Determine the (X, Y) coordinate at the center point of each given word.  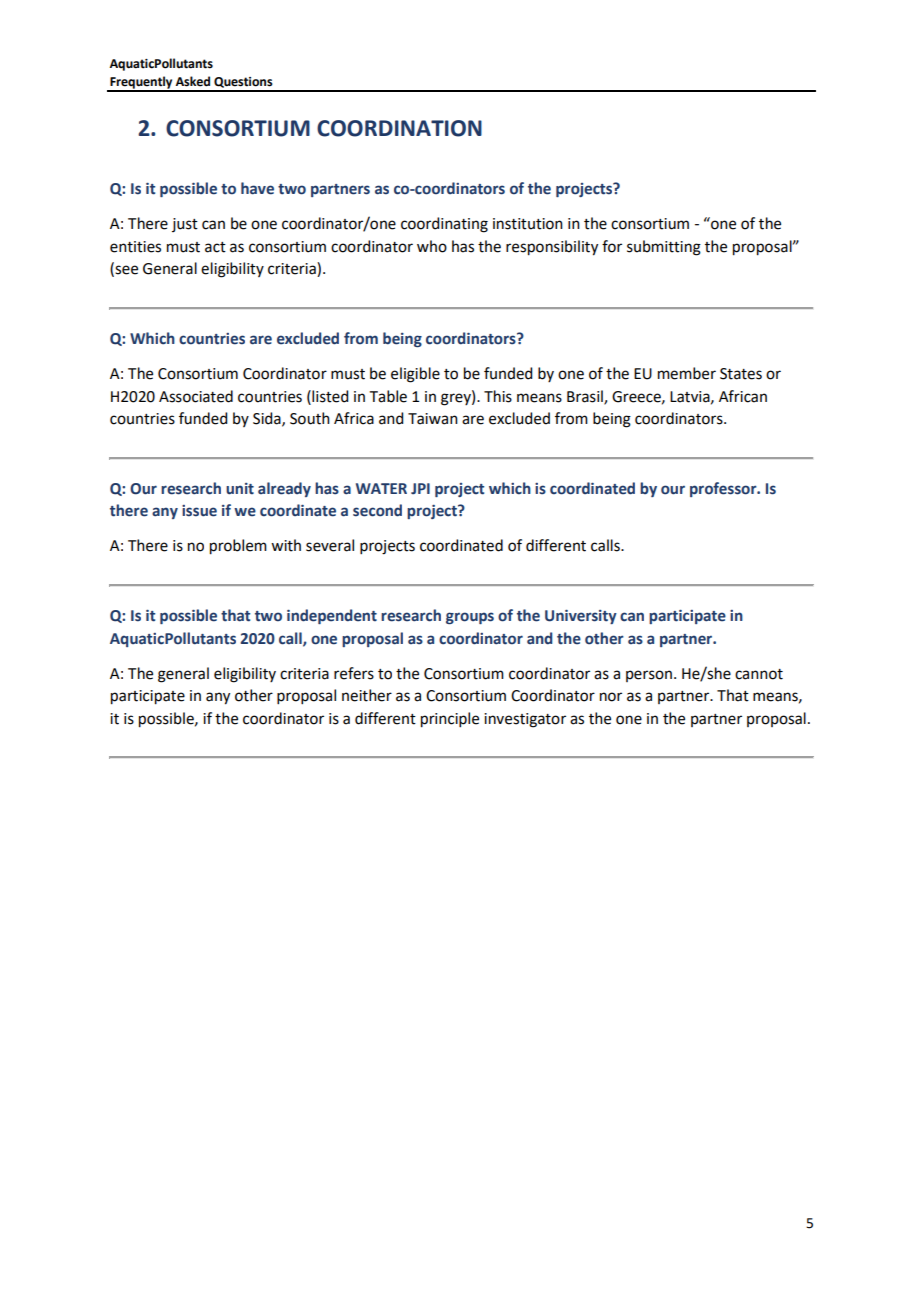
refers (354, 673)
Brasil (586, 397)
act (215, 247)
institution (528, 224)
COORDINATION (399, 128)
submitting (664, 248)
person (649, 676)
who (432, 246)
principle (450, 720)
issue (199, 511)
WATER (381, 488)
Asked (193, 81)
